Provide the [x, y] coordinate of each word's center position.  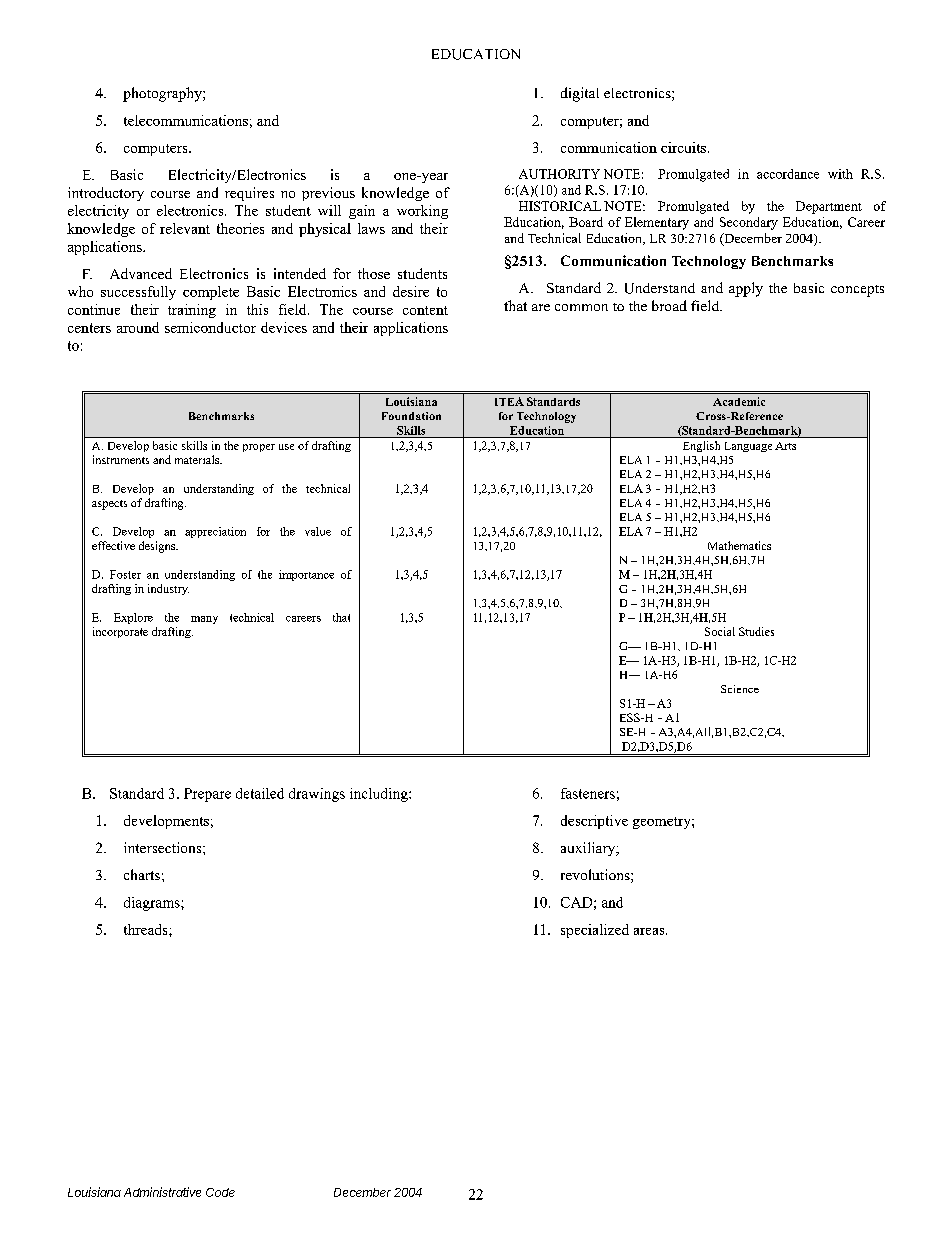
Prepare [207, 795]
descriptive [594, 822]
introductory [106, 194]
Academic [739, 401]
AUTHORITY [559, 174]
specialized [595, 931]
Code [220, 1192]
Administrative [162, 1192]
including [380, 795]
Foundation [411, 416]
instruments [121, 459]
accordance [788, 174]
